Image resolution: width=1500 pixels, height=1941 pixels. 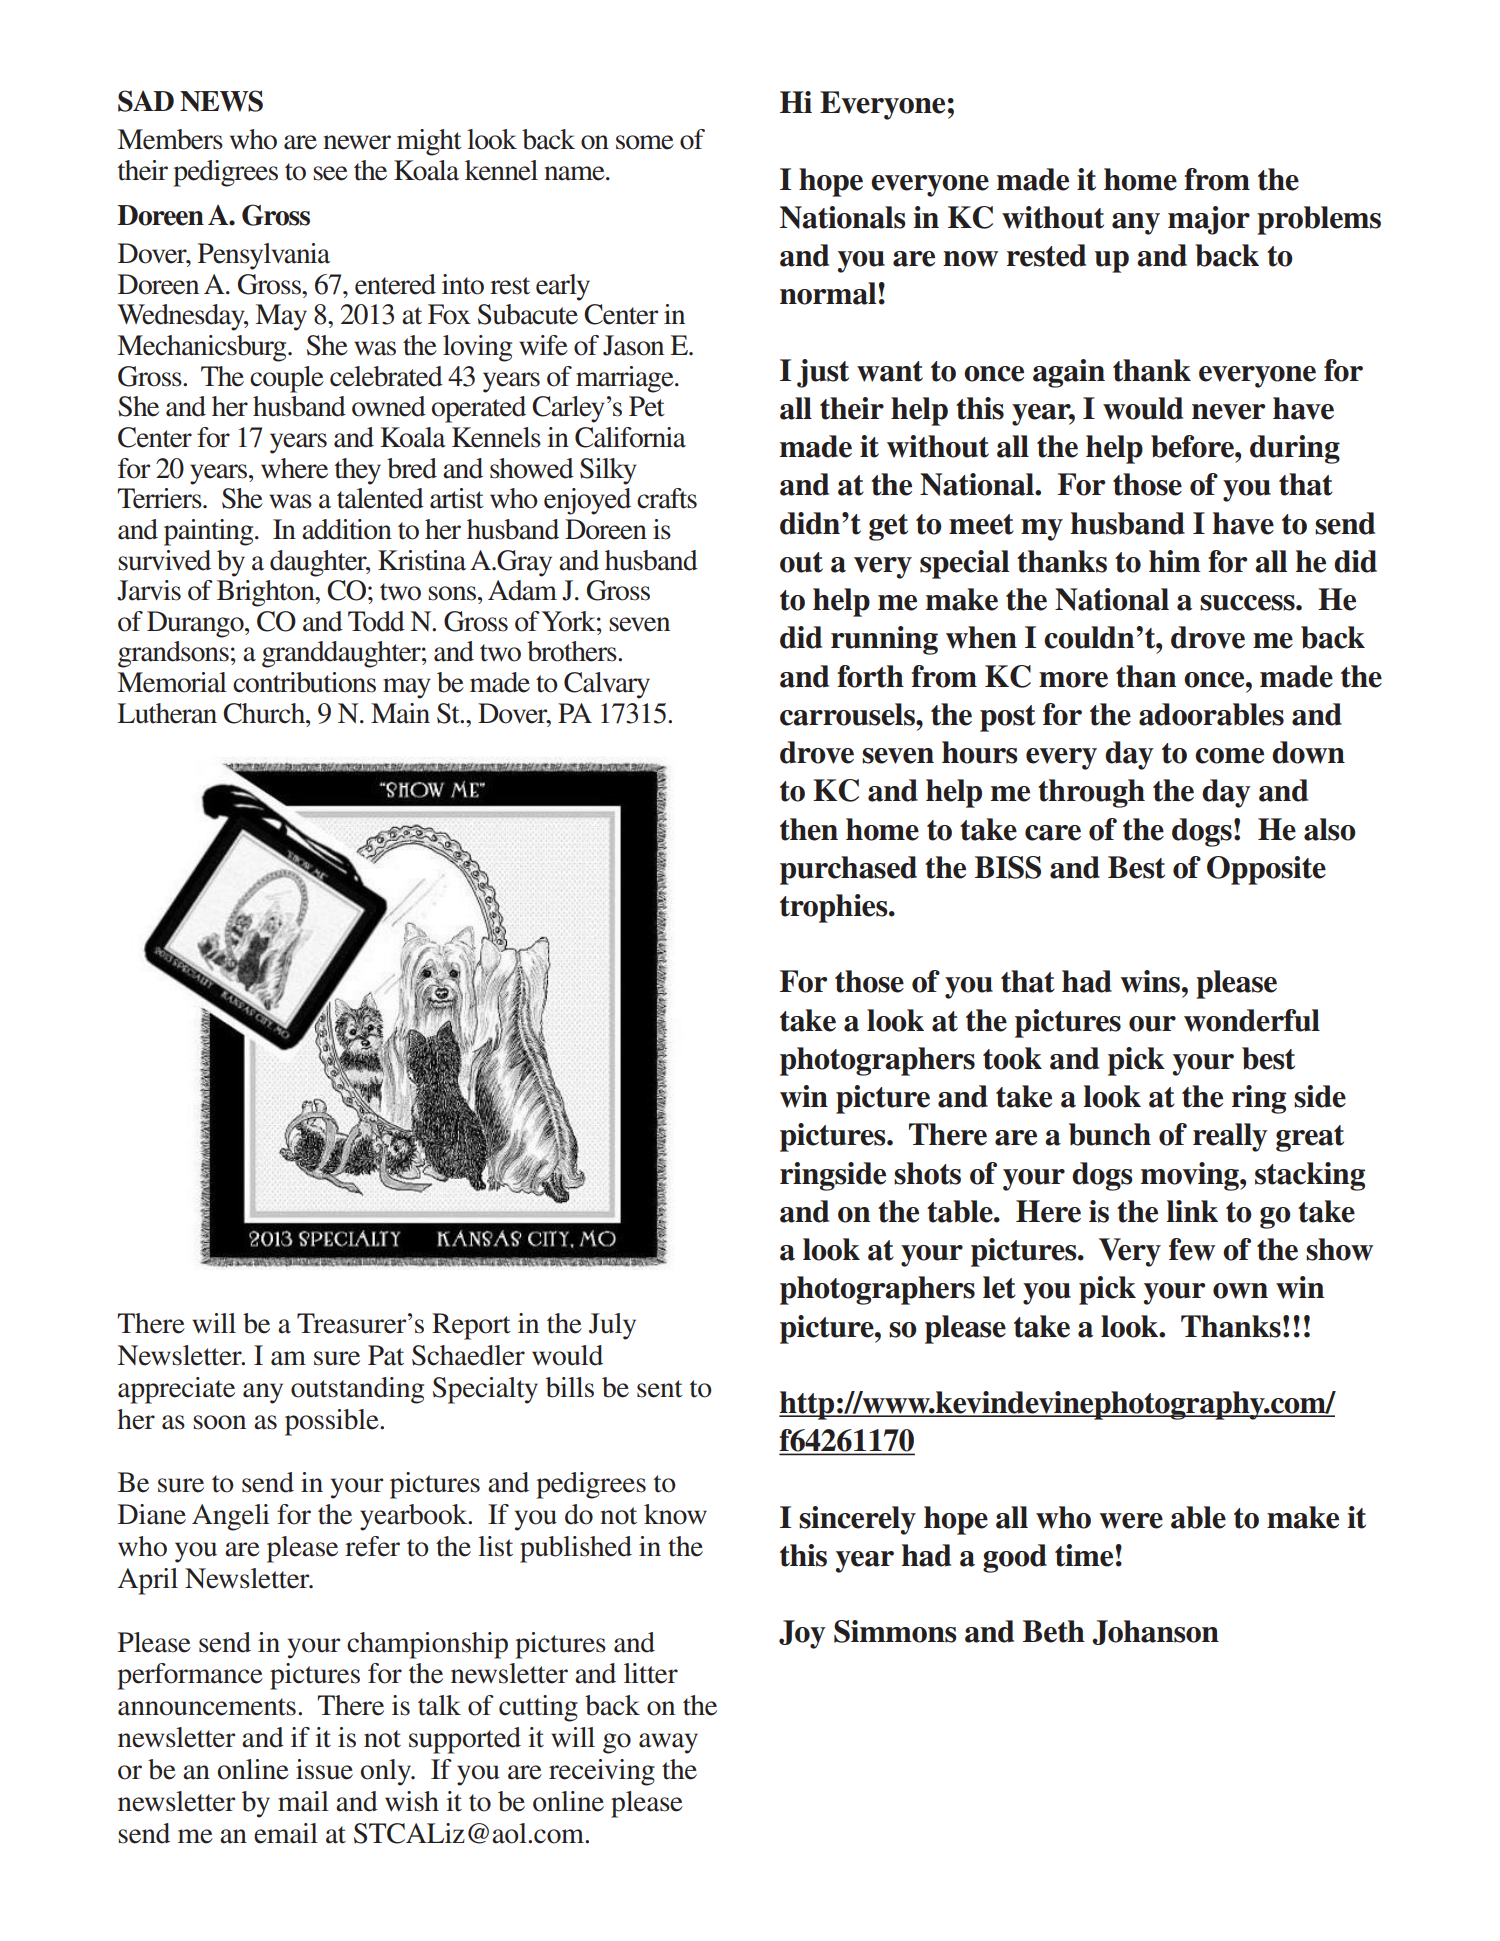 What do you see at coordinates (265, 713) in the document?
I see `Church` at bounding box center [265, 713].
